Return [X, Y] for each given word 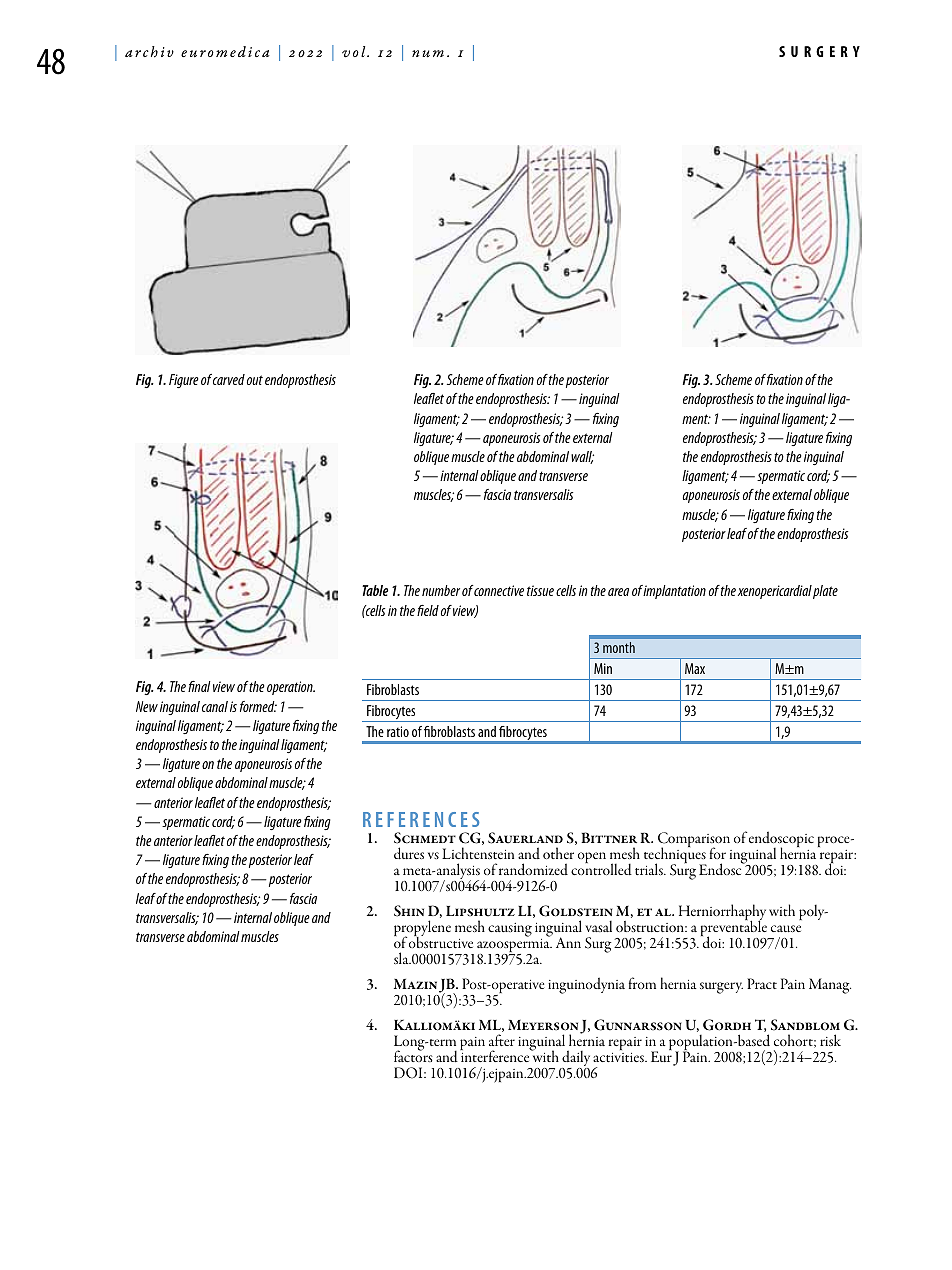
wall [582, 457]
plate [825, 592]
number [441, 590]
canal [215, 706]
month [619, 647]
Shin [409, 911]
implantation [674, 592]
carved [229, 379]
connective [498, 590]
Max [695, 668]
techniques [675, 855]
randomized [533, 869]
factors [413, 1055]
